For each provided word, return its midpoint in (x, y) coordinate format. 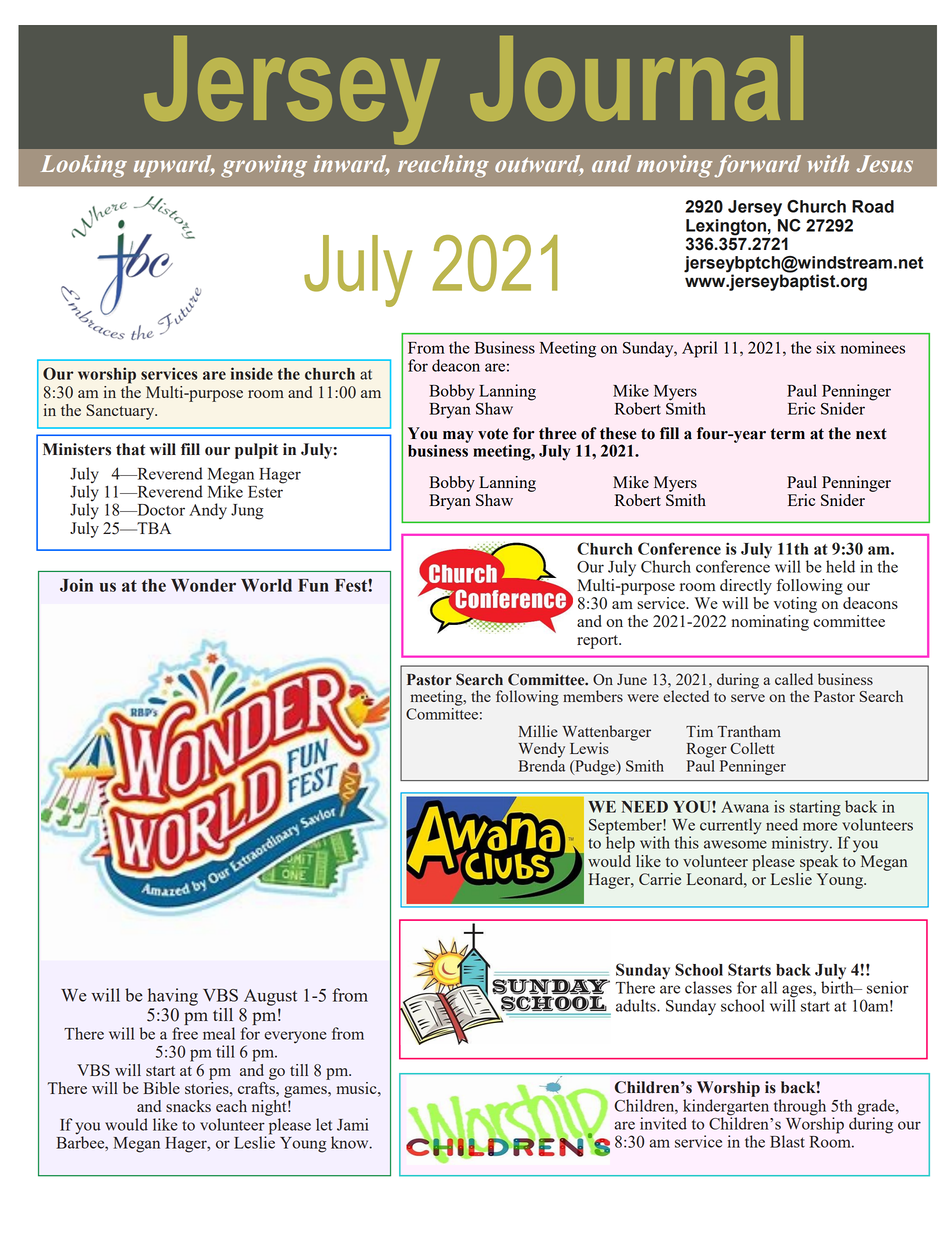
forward (758, 166)
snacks (188, 1106)
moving (675, 166)
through (800, 1108)
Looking (84, 166)
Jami (353, 1124)
